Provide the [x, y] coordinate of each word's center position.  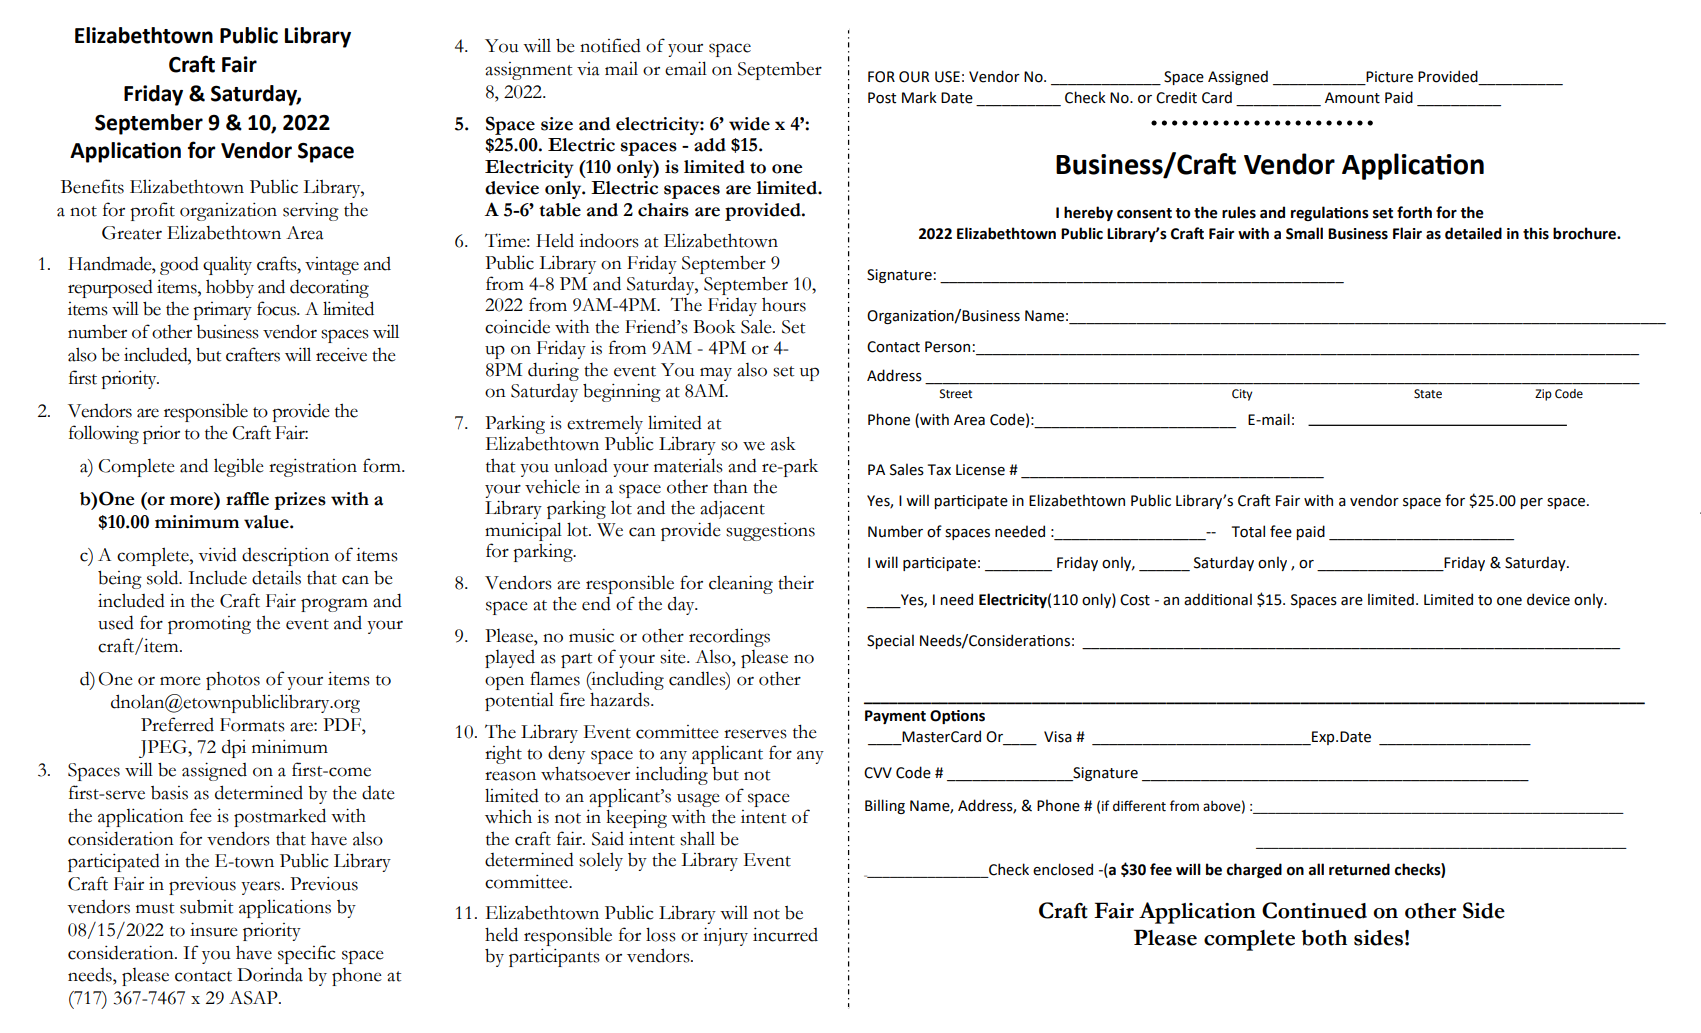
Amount [1352, 98]
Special [890, 641]
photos [233, 681]
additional [1218, 599]
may [716, 374]
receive [341, 355]
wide [749, 124]
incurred [785, 935]
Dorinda [270, 974]
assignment [528, 71]
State [1428, 394]
